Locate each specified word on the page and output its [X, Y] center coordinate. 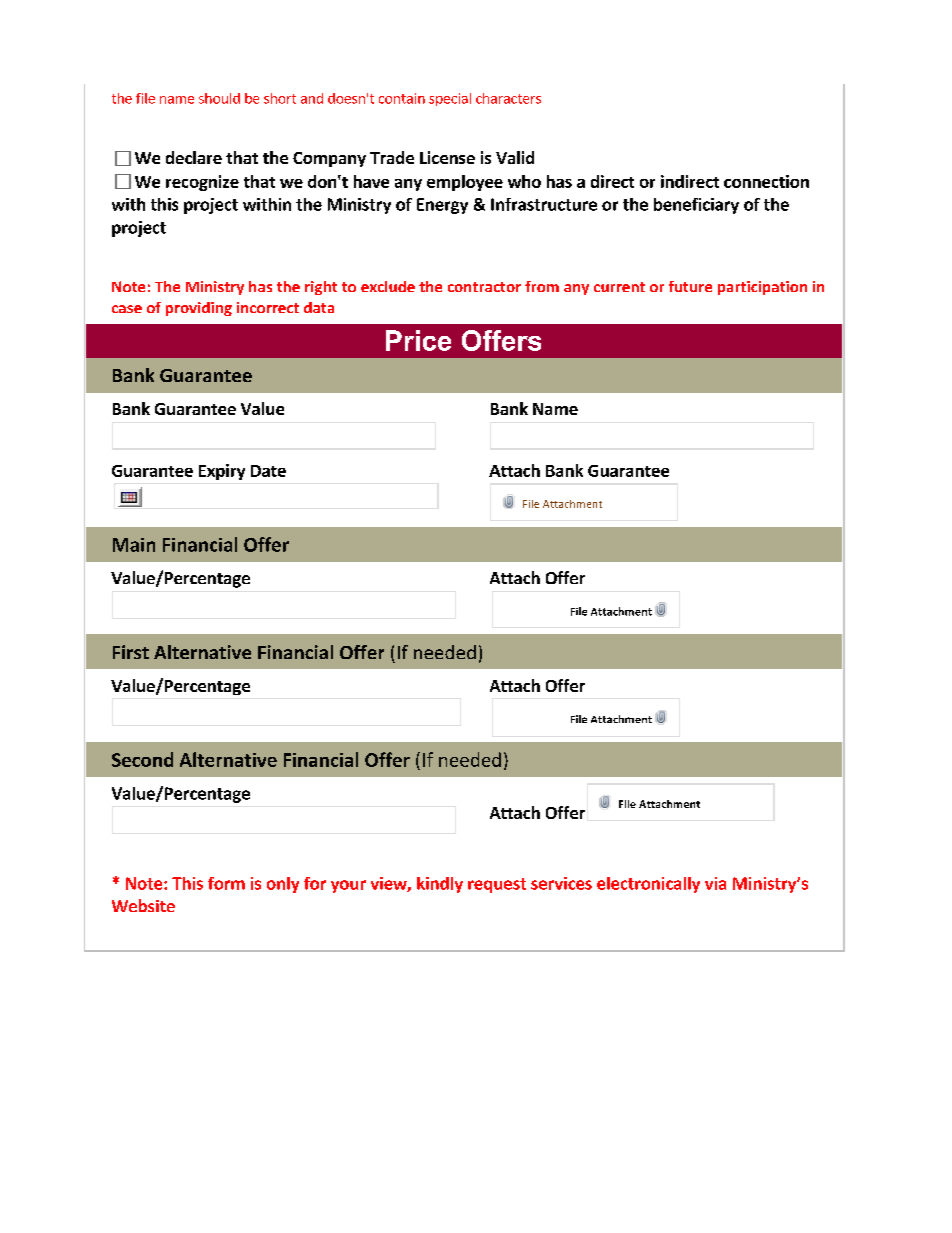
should [219, 98]
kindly [440, 885]
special [450, 99]
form [226, 883]
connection [766, 181]
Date [268, 471]
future [690, 286]
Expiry [222, 472]
